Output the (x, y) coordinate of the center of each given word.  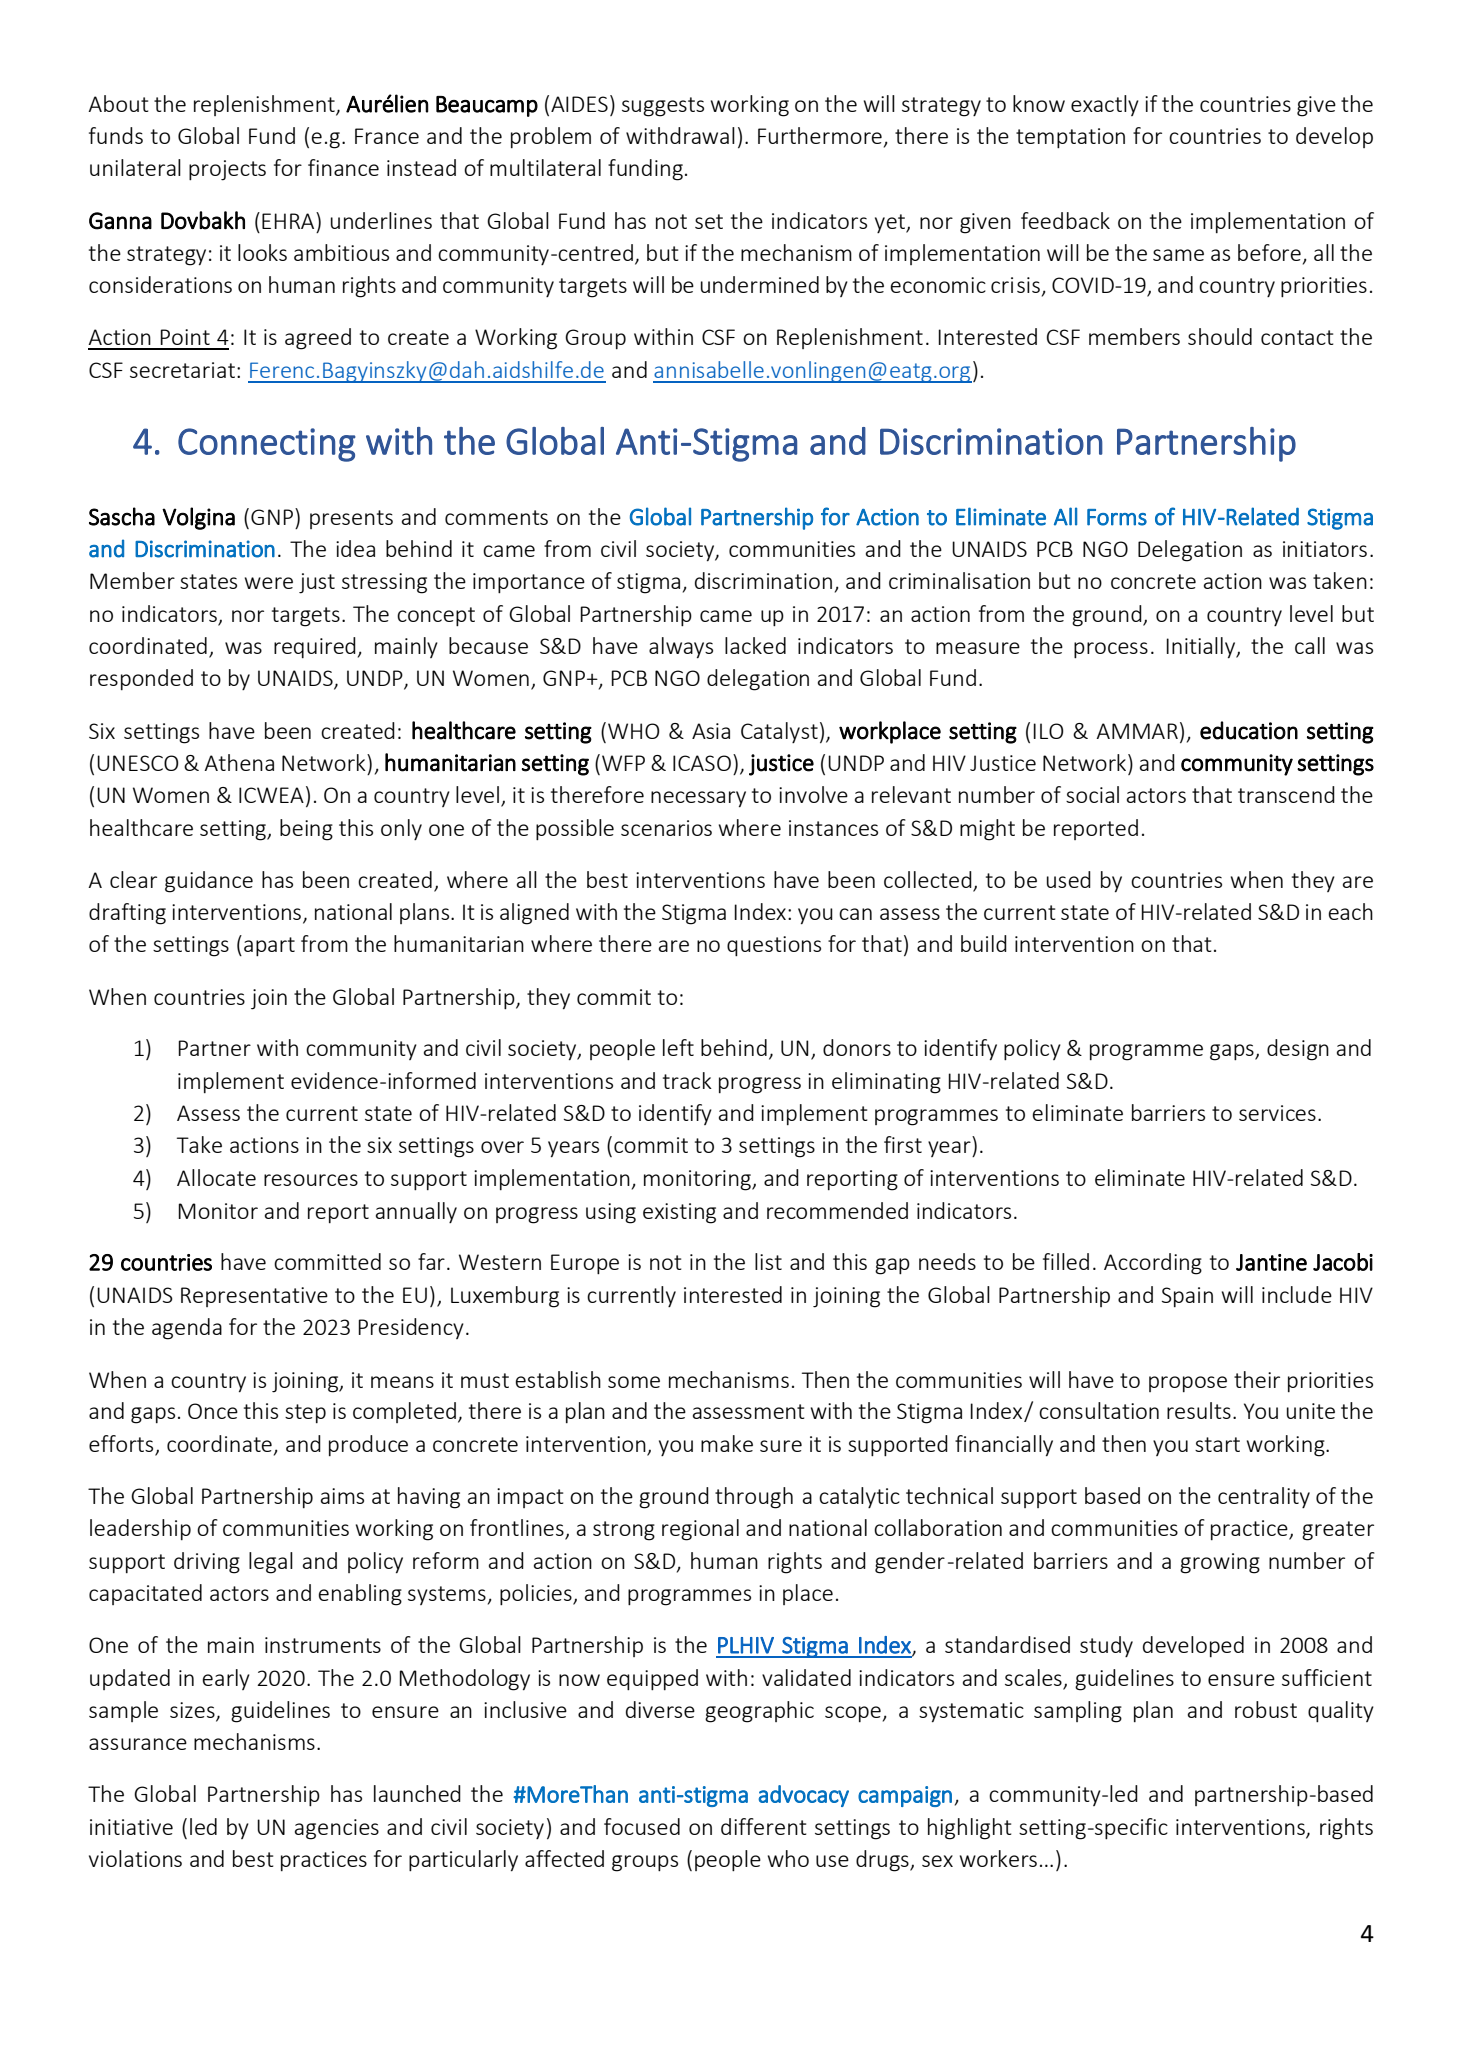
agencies (337, 1829)
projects (227, 170)
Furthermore (820, 135)
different (763, 1826)
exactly (1105, 105)
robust (1266, 1709)
